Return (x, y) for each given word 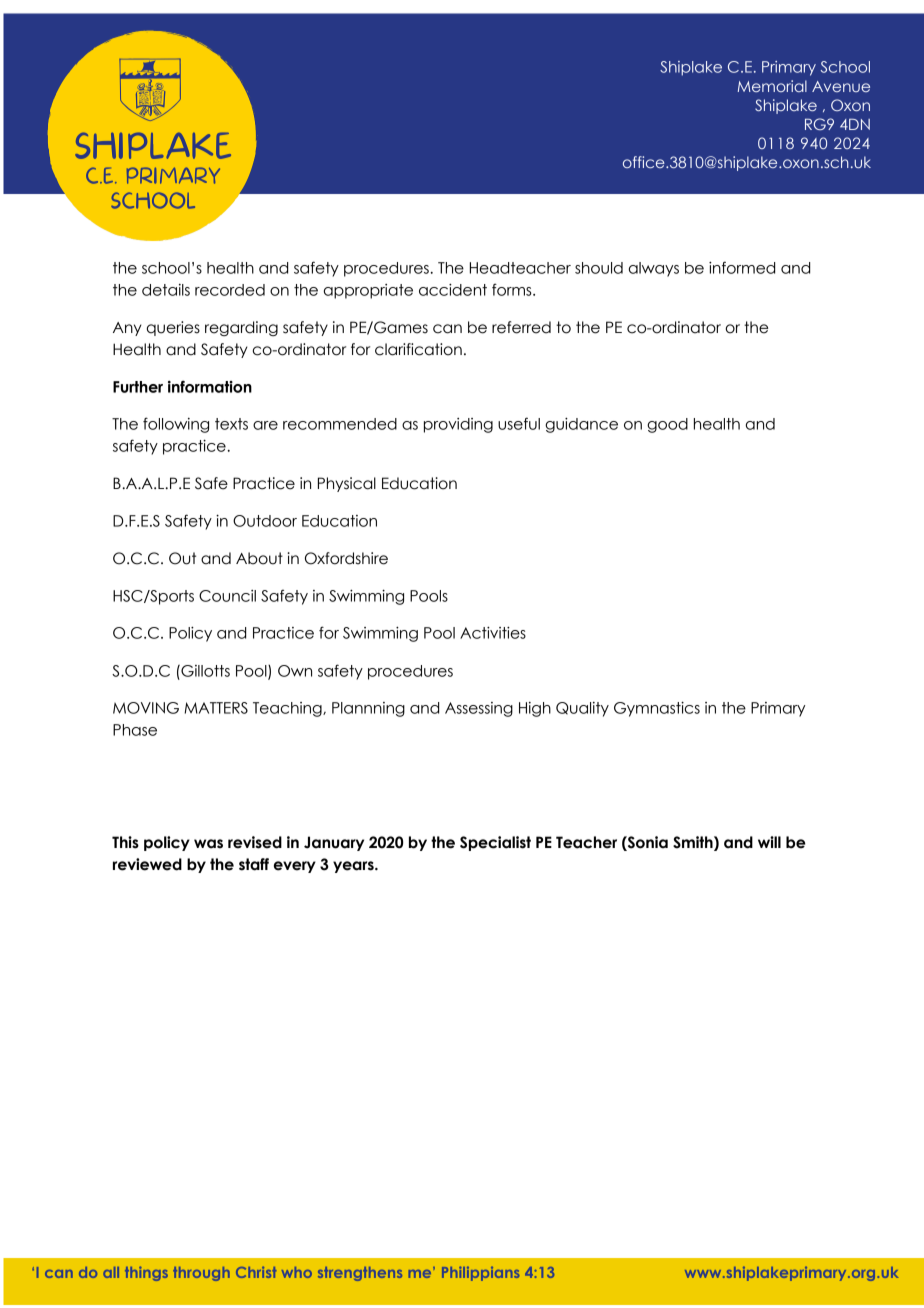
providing (458, 425)
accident (453, 290)
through (201, 1274)
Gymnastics (657, 709)
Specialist (495, 843)
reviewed (147, 864)
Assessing (479, 709)
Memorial (772, 86)
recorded (230, 290)
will (769, 842)
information (210, 386)
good (667, 425)
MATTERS (216, 708)
